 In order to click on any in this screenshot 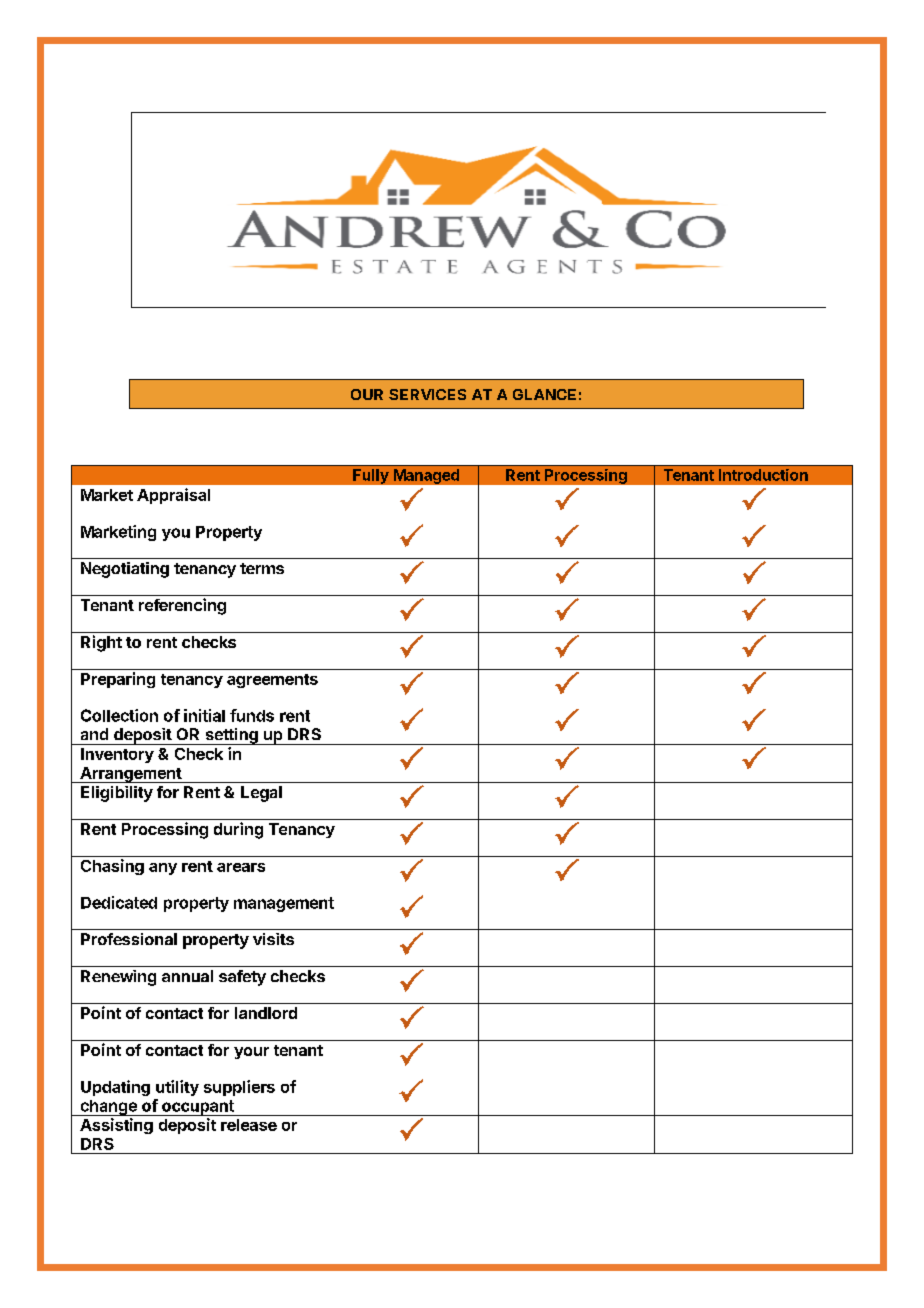, I will do `click(163, 869)`.
